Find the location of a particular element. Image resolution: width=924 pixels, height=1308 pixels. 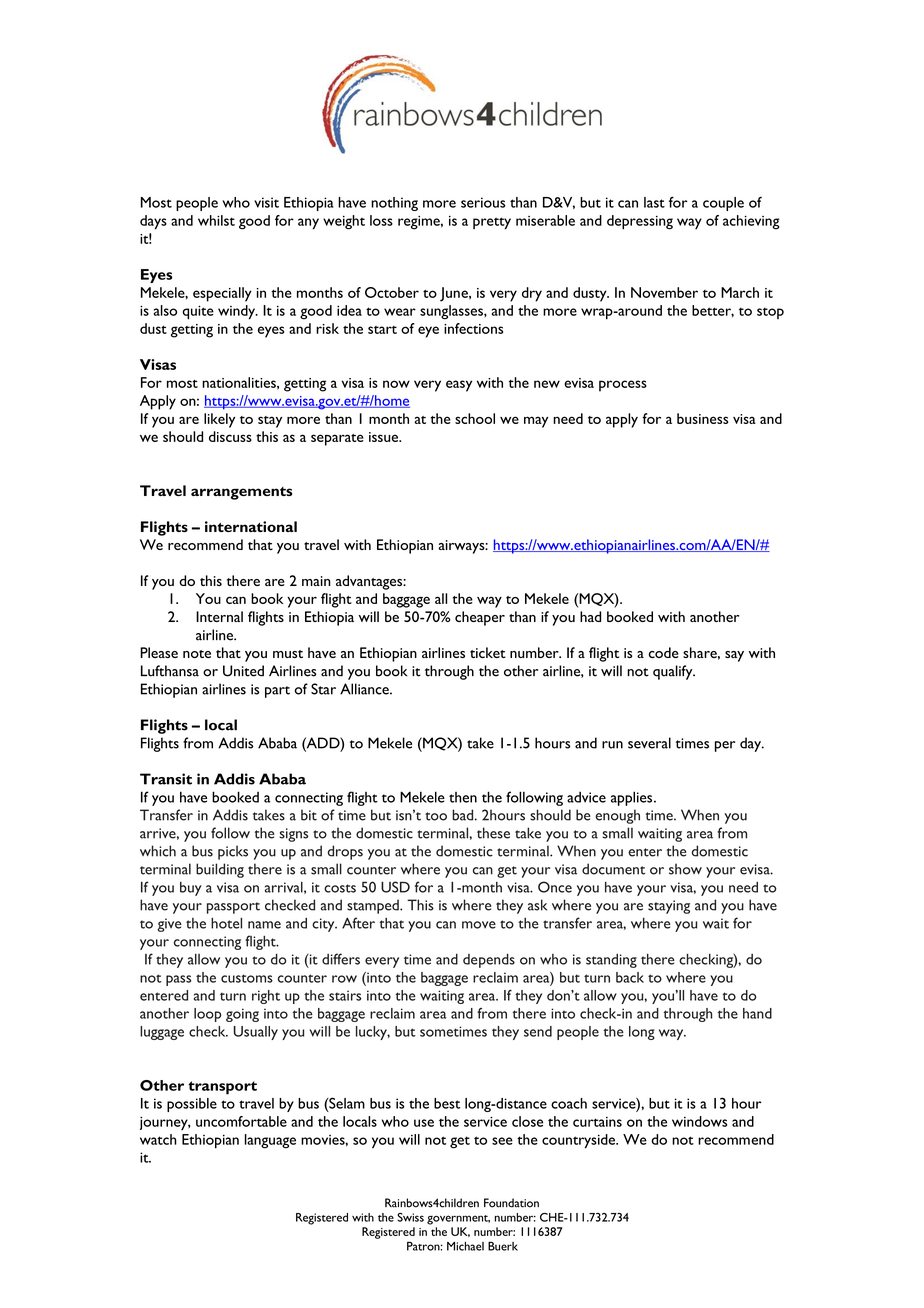

building is located at coordinates (220, 870).
